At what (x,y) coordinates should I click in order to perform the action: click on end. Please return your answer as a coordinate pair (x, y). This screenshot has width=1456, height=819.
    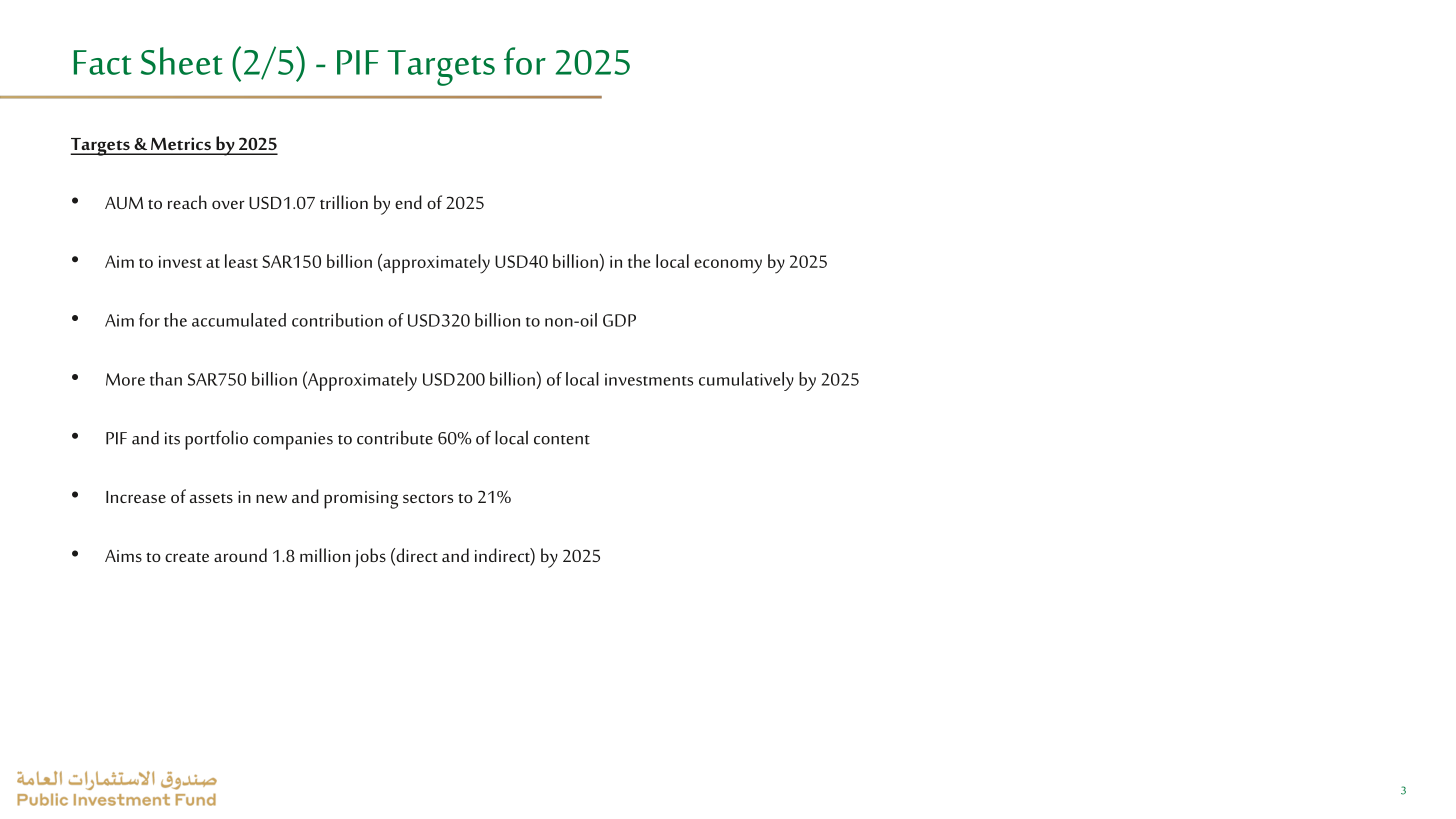
    Looking at the image, I should click on (408, 202).
